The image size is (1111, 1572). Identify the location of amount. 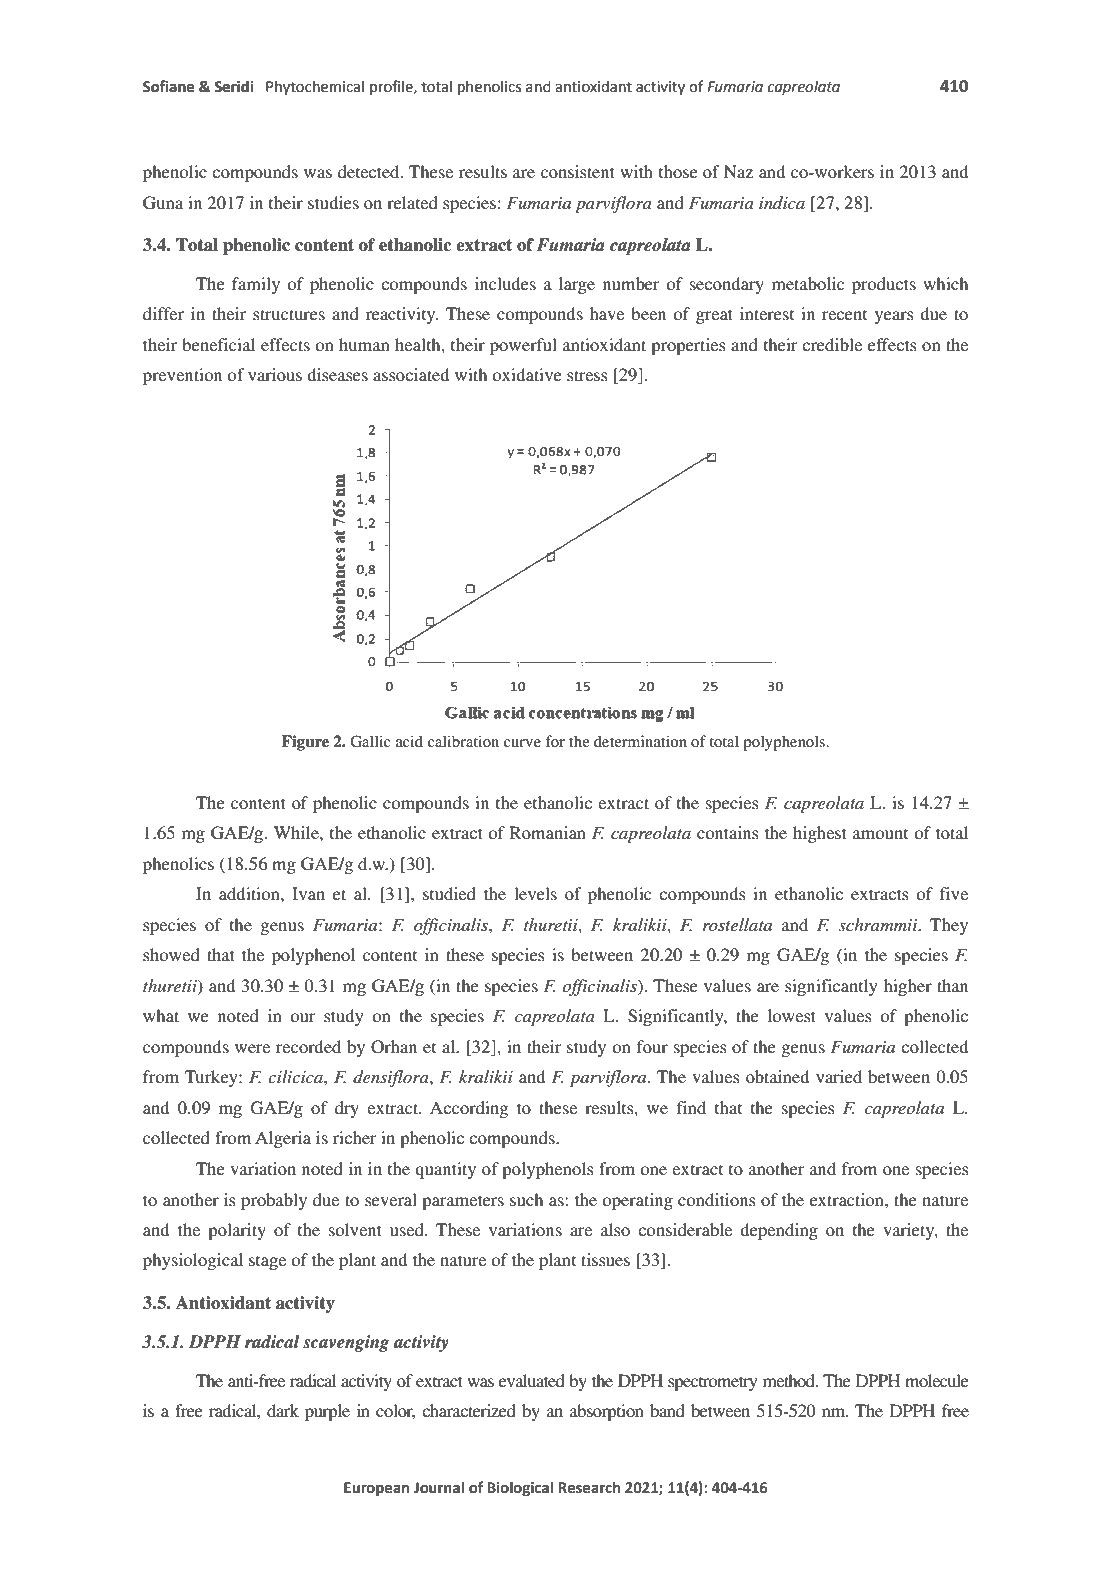
(880, 834).
